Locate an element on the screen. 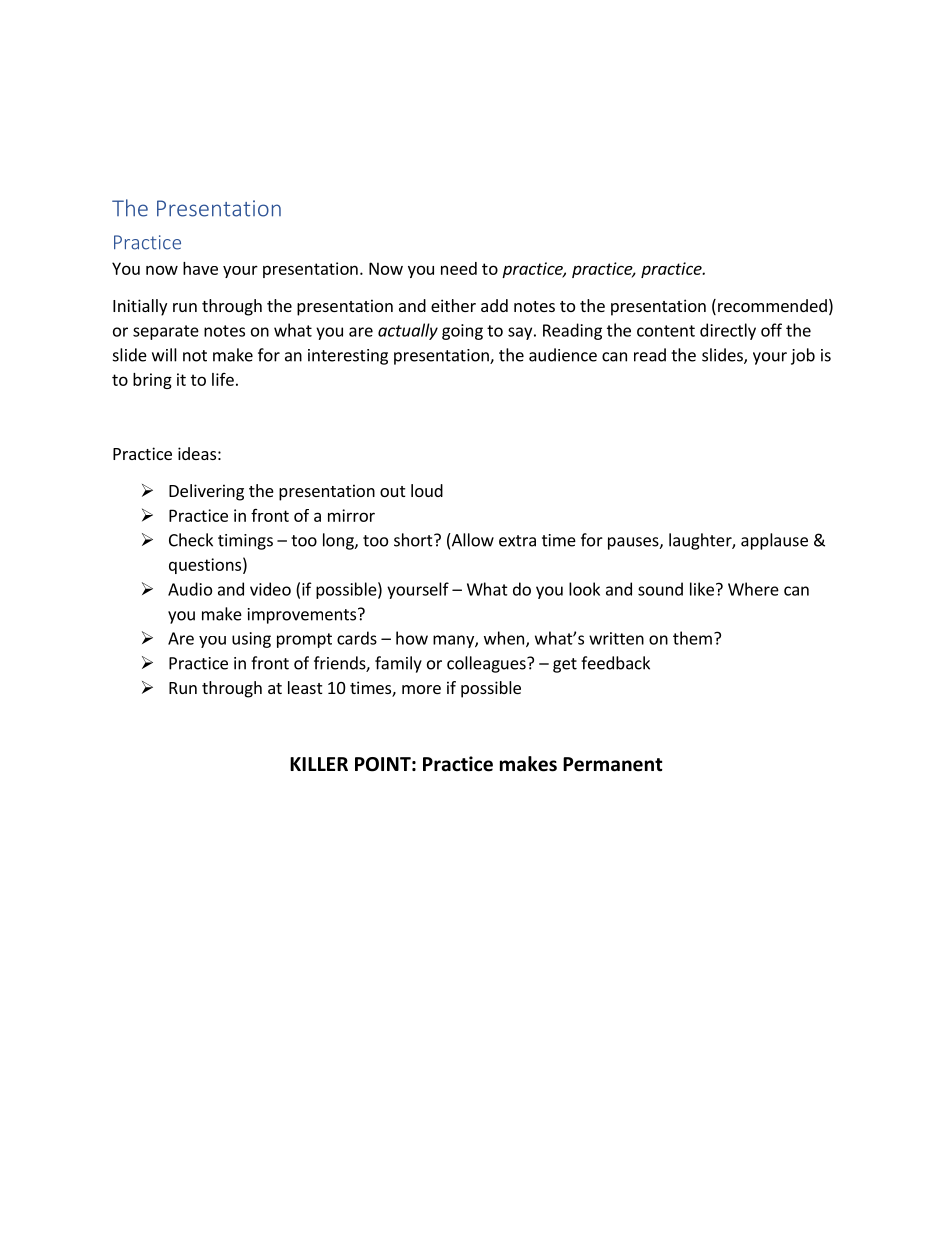 Image resolution: width=952 pixels, height=1233 pixels. job is located at coordinates (803, 356).
